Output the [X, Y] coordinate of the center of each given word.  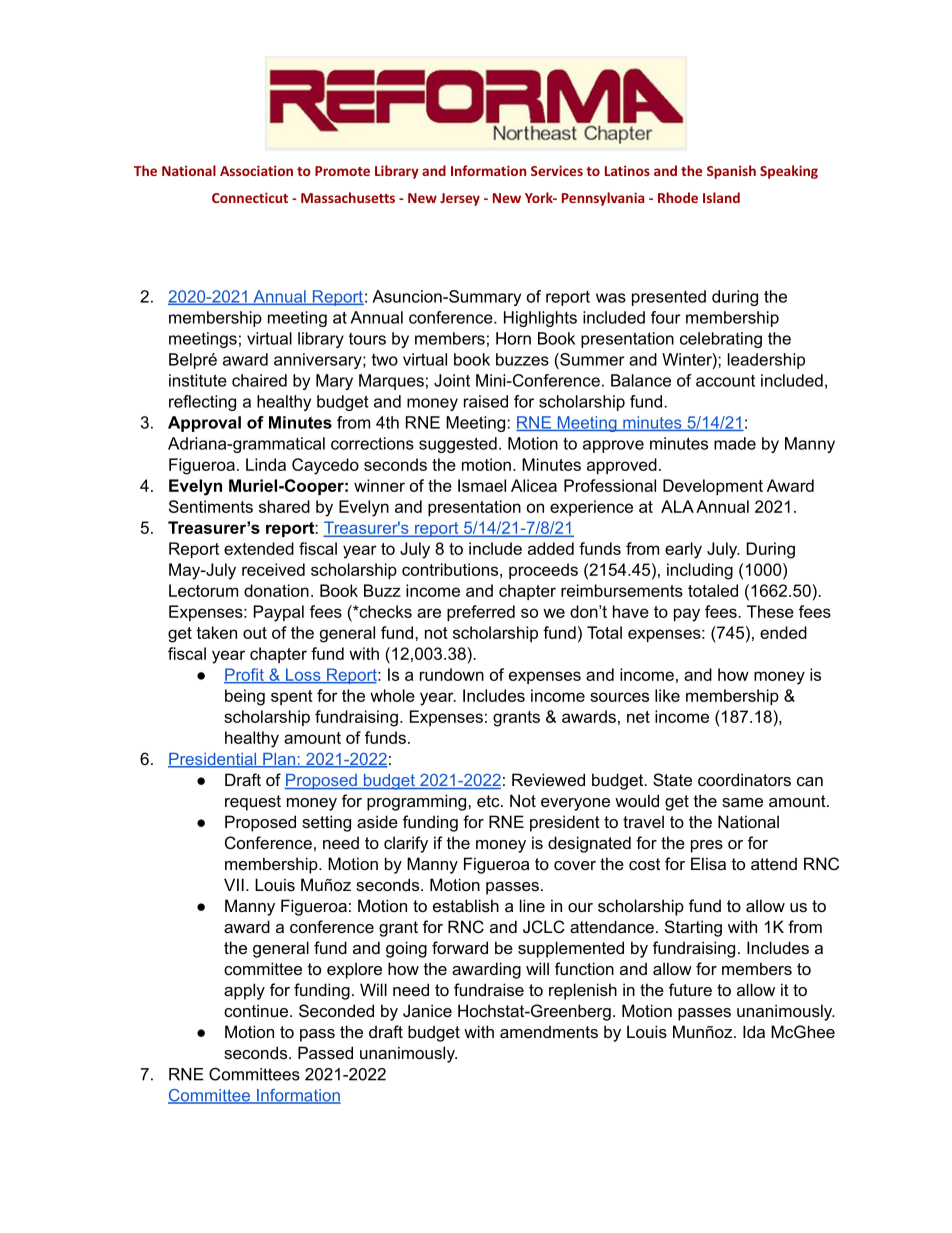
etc [489, 801]
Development [713, 487]
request [253, 803]
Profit [245, 675]
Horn [513, 338]
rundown [452, 674]
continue [256, 1010]
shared [284, 506]
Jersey [460, 199]
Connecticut [250, 197]
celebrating [721, 340]
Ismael [482, 485]
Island [721, 197]
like [667, 695]
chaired [259, 380]
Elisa [708, 863]
